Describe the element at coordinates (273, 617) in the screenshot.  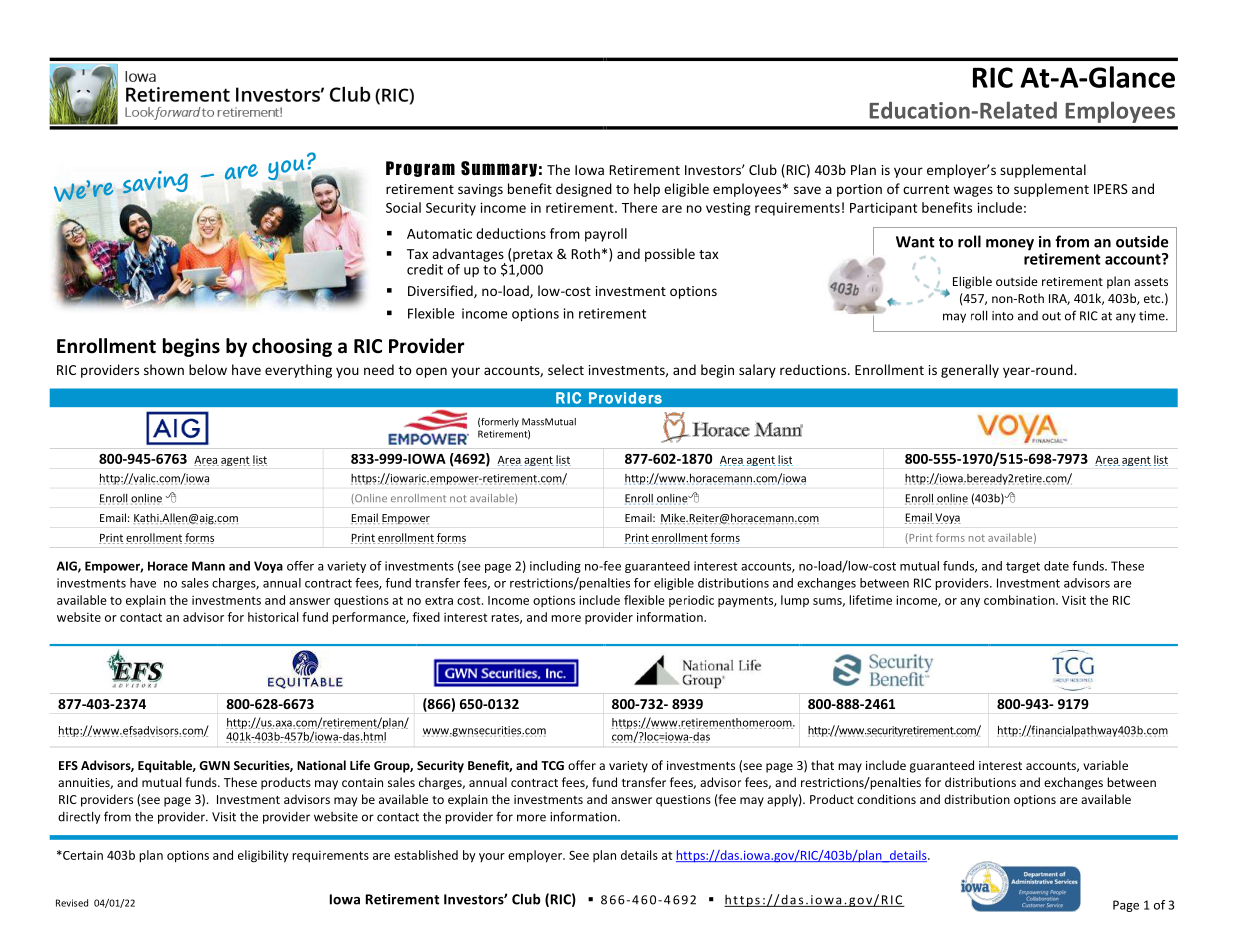
I see `historical` at that location.
